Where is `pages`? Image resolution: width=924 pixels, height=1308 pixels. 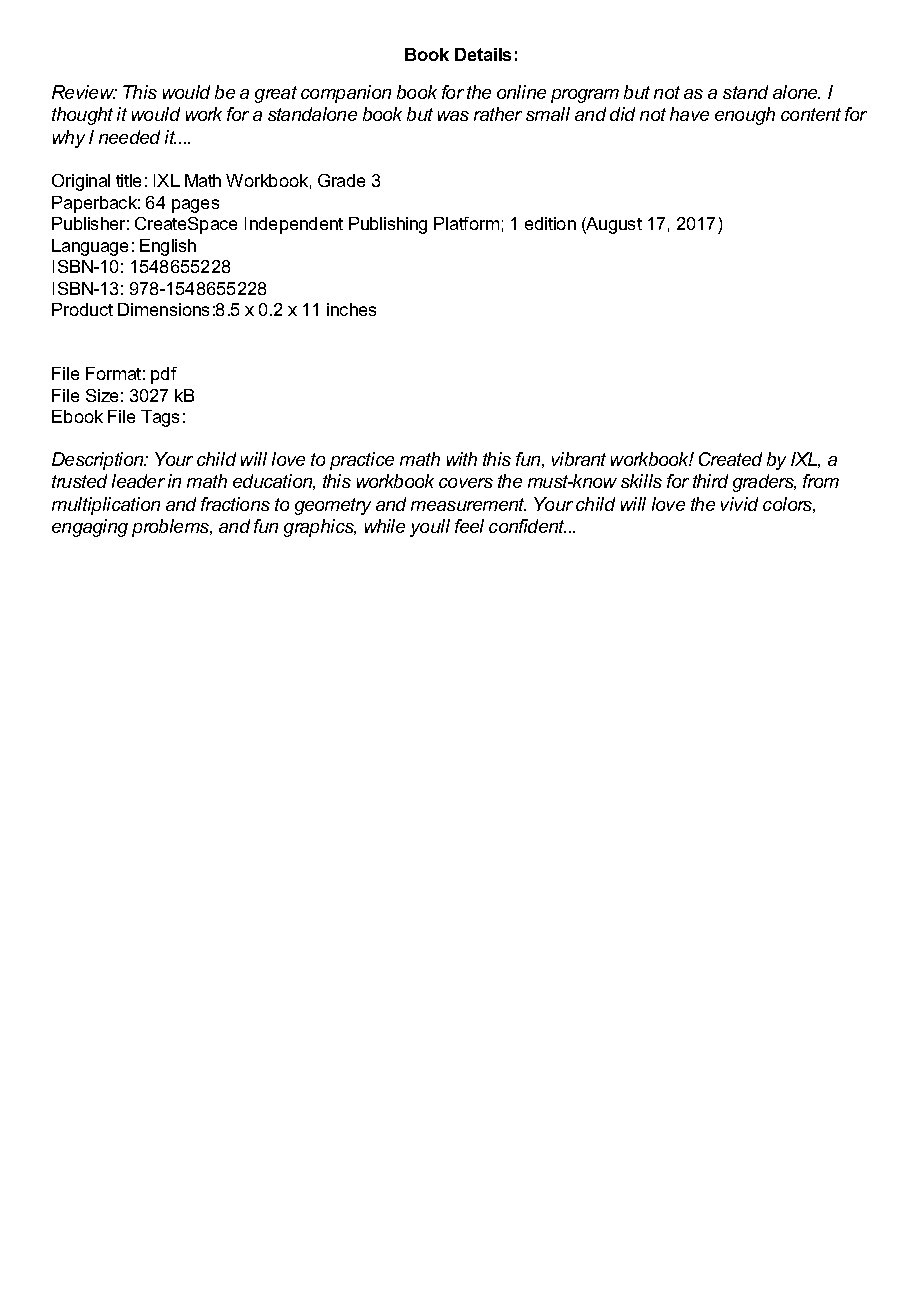 pages is located at coordinates (195, 206).
